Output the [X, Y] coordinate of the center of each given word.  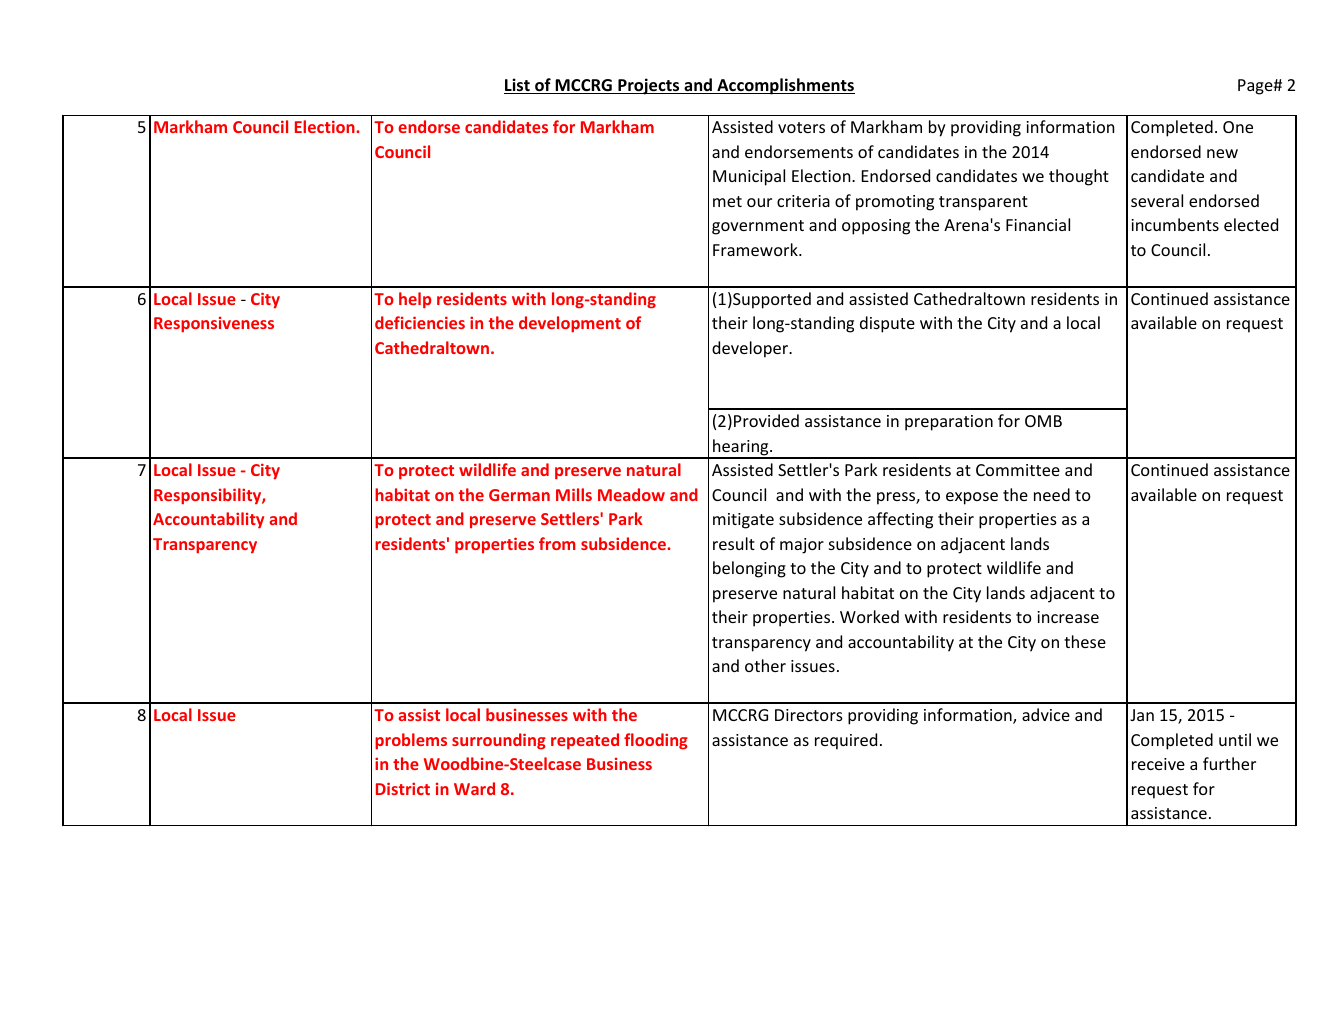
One [1238, 127]
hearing [741, 448]
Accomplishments [785, 86]
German [519, 495]
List [518, 86]
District [403, 788]
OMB [1043, 421]
